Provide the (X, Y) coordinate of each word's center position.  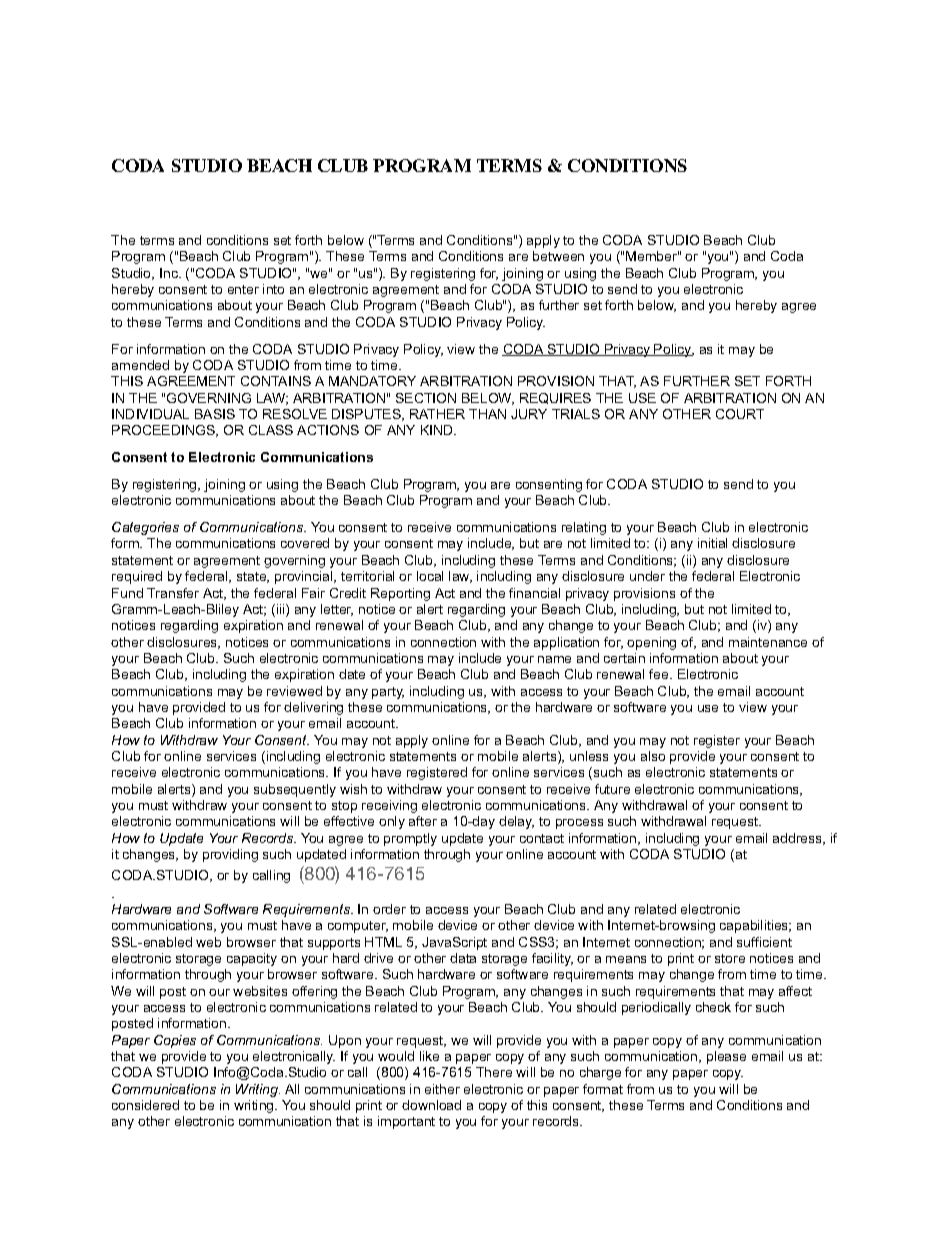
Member (652, 256)
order (389, 909)
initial (712, 543)
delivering (313, 708)
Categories (145, 528)
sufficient (764, 942)
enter (243, 289)
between (558, 256)
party (388, 693)
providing (230, 855)
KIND (438, 430)
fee (660, 674)
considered (145, 1105)
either (442, 1089)
